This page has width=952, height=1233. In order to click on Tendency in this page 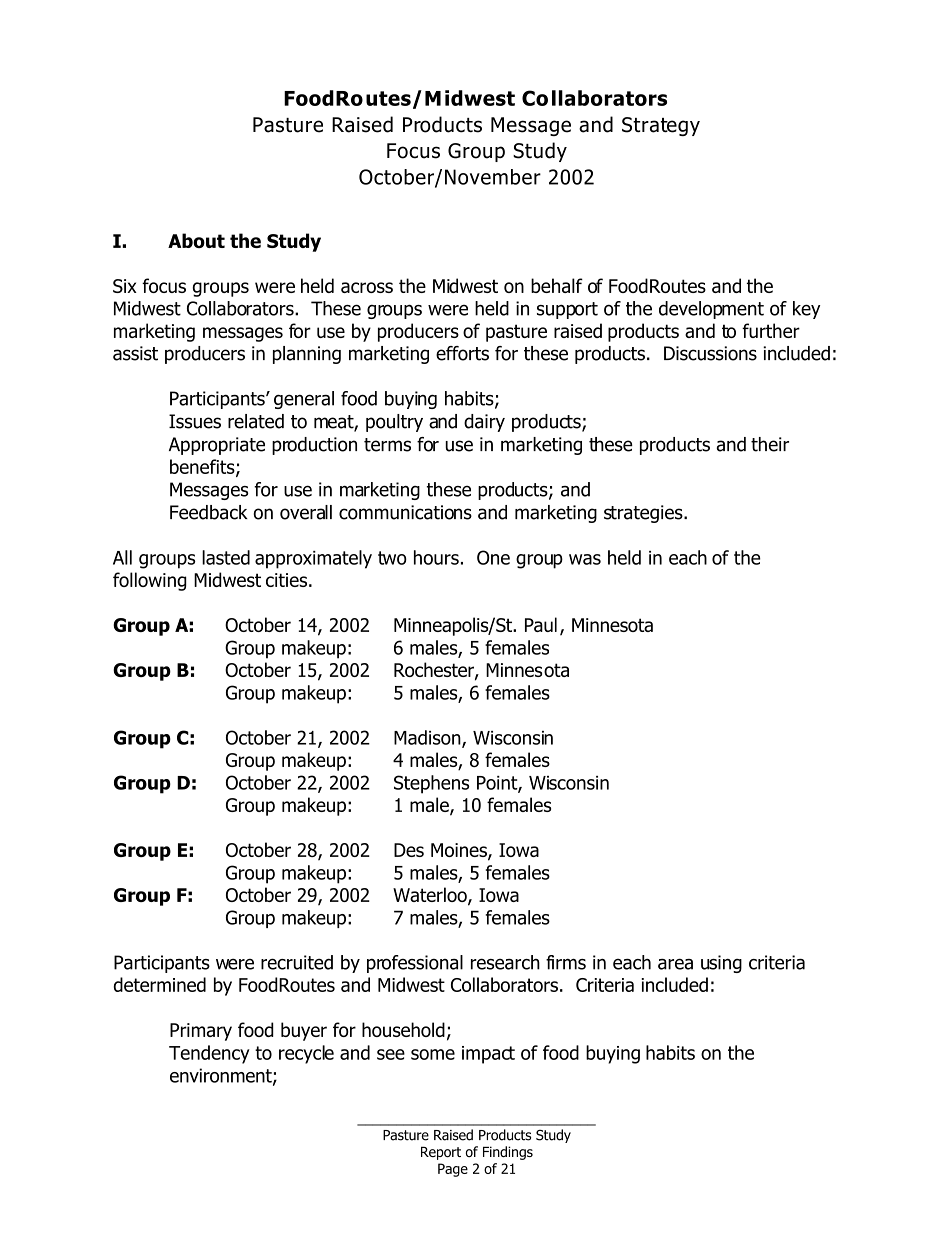, I will do `click(209, 1054)`.
